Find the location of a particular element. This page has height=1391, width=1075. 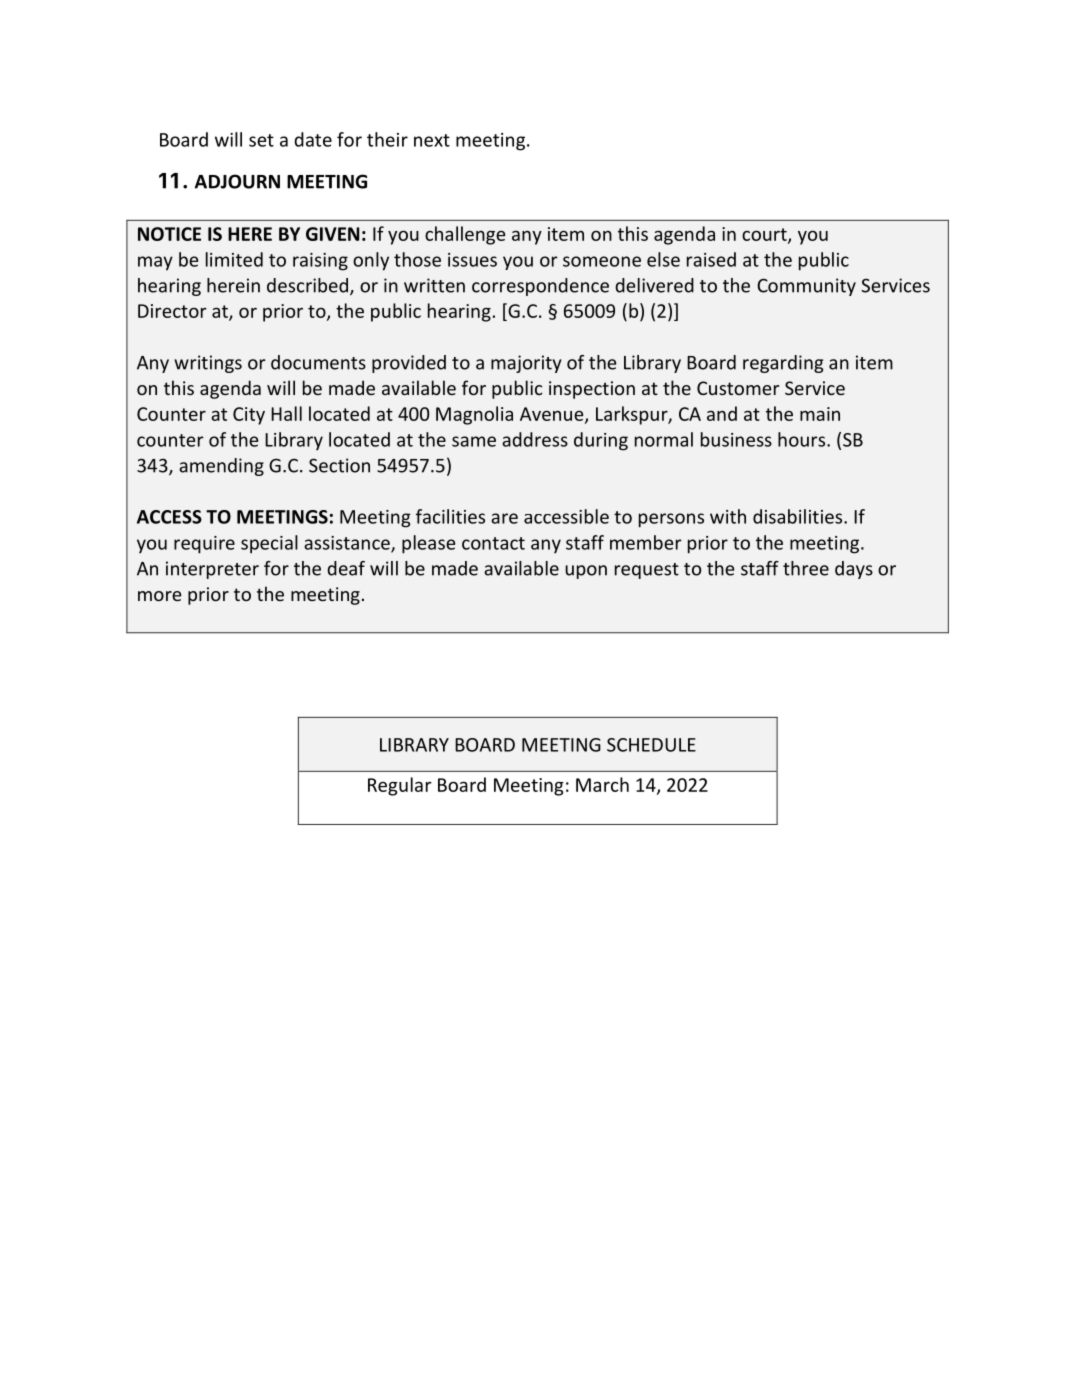

same is located at coordinates (474, 441).
